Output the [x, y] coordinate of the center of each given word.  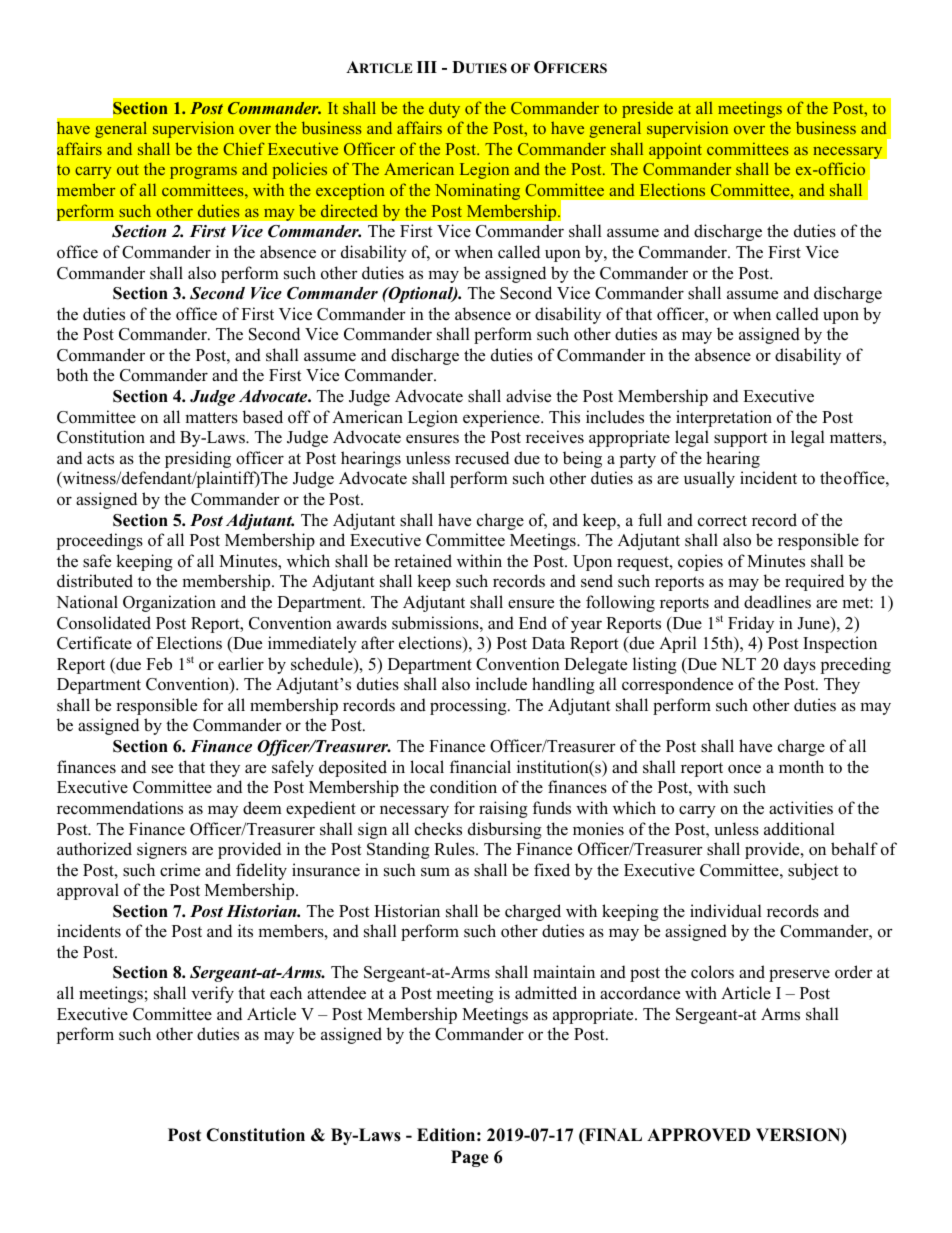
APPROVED [698, 1135]
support [741, 439]
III [427, 67]
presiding [198, 459]
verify [212, 994]
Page [470, 1158]
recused [482, 458]
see [162, 769]
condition [463, 787]
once [744, 769]
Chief [244, 148]
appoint [675, 150]
